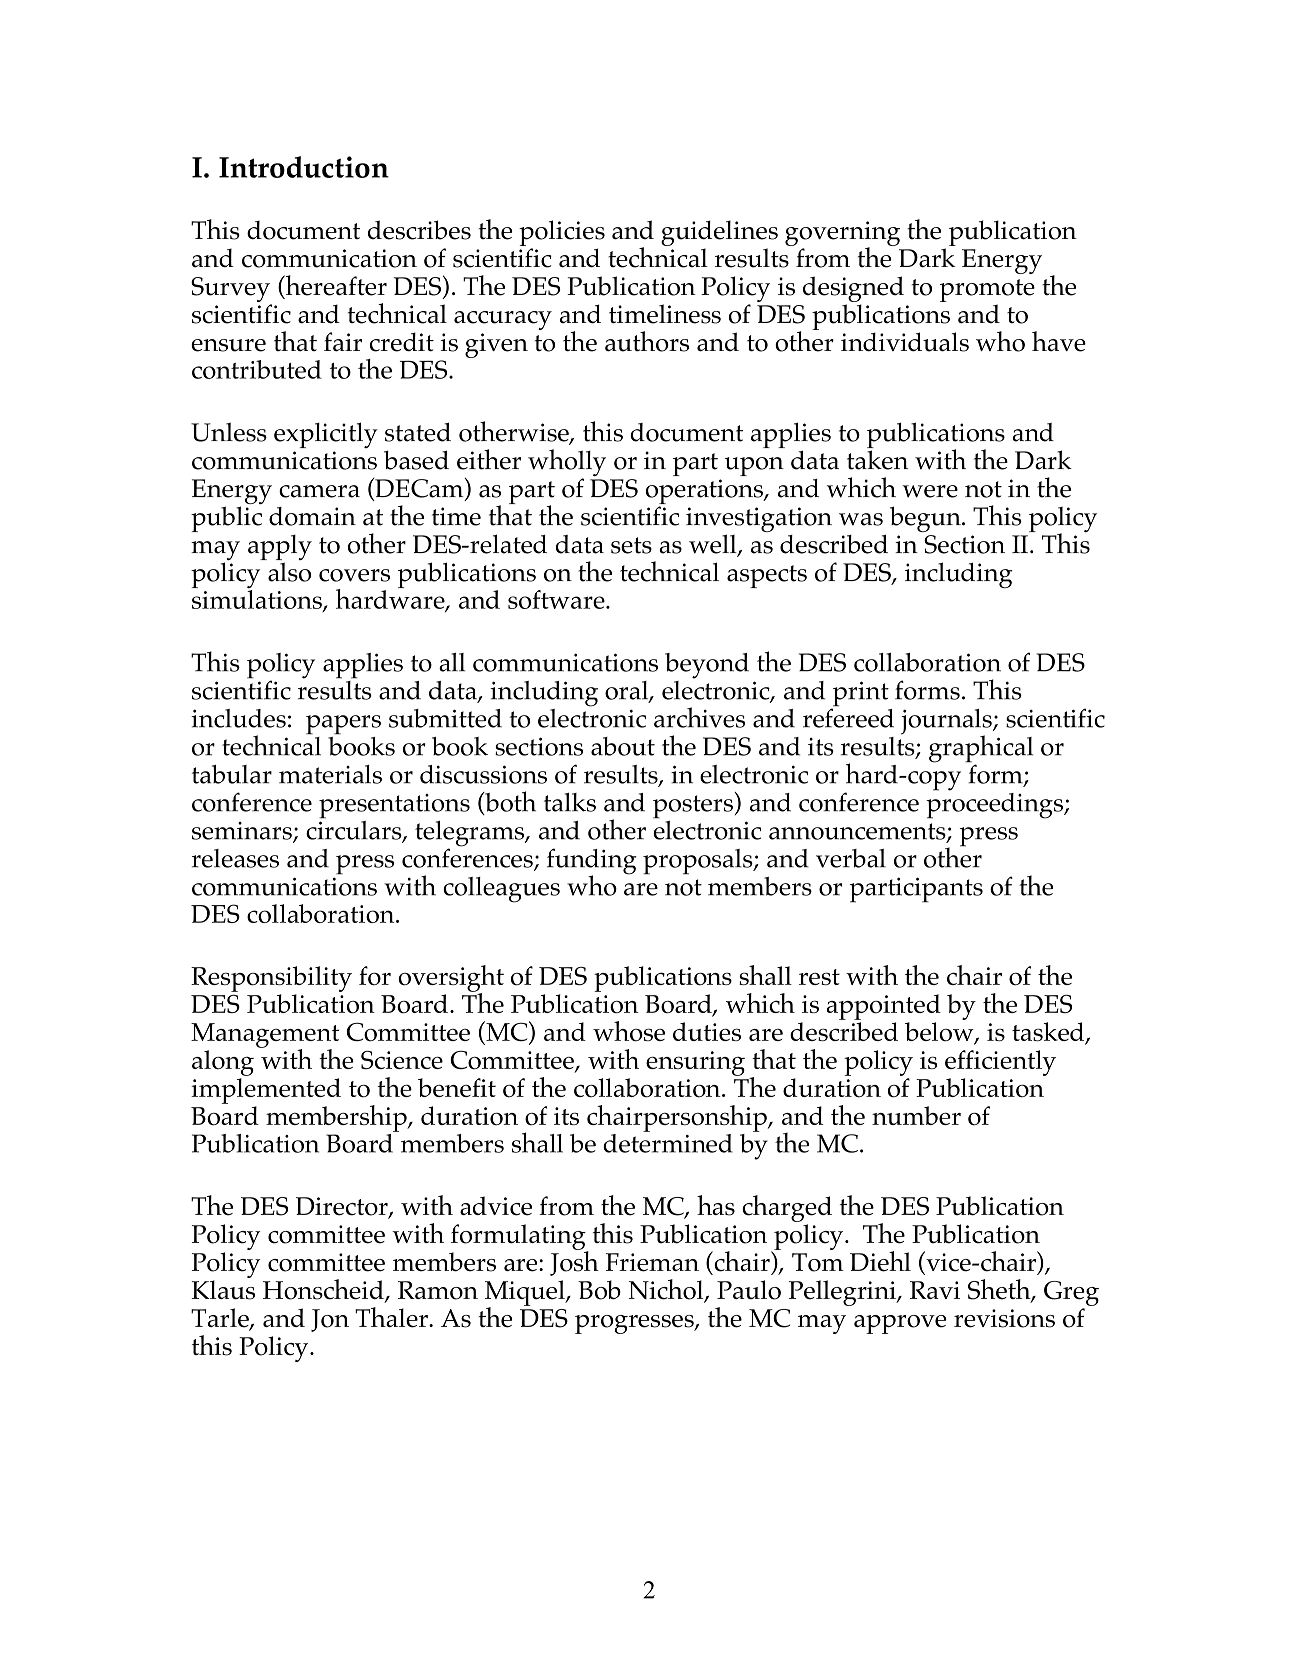  Describe the element at coordinates (719, 233) in the document. I see `guidelines` at that location.
